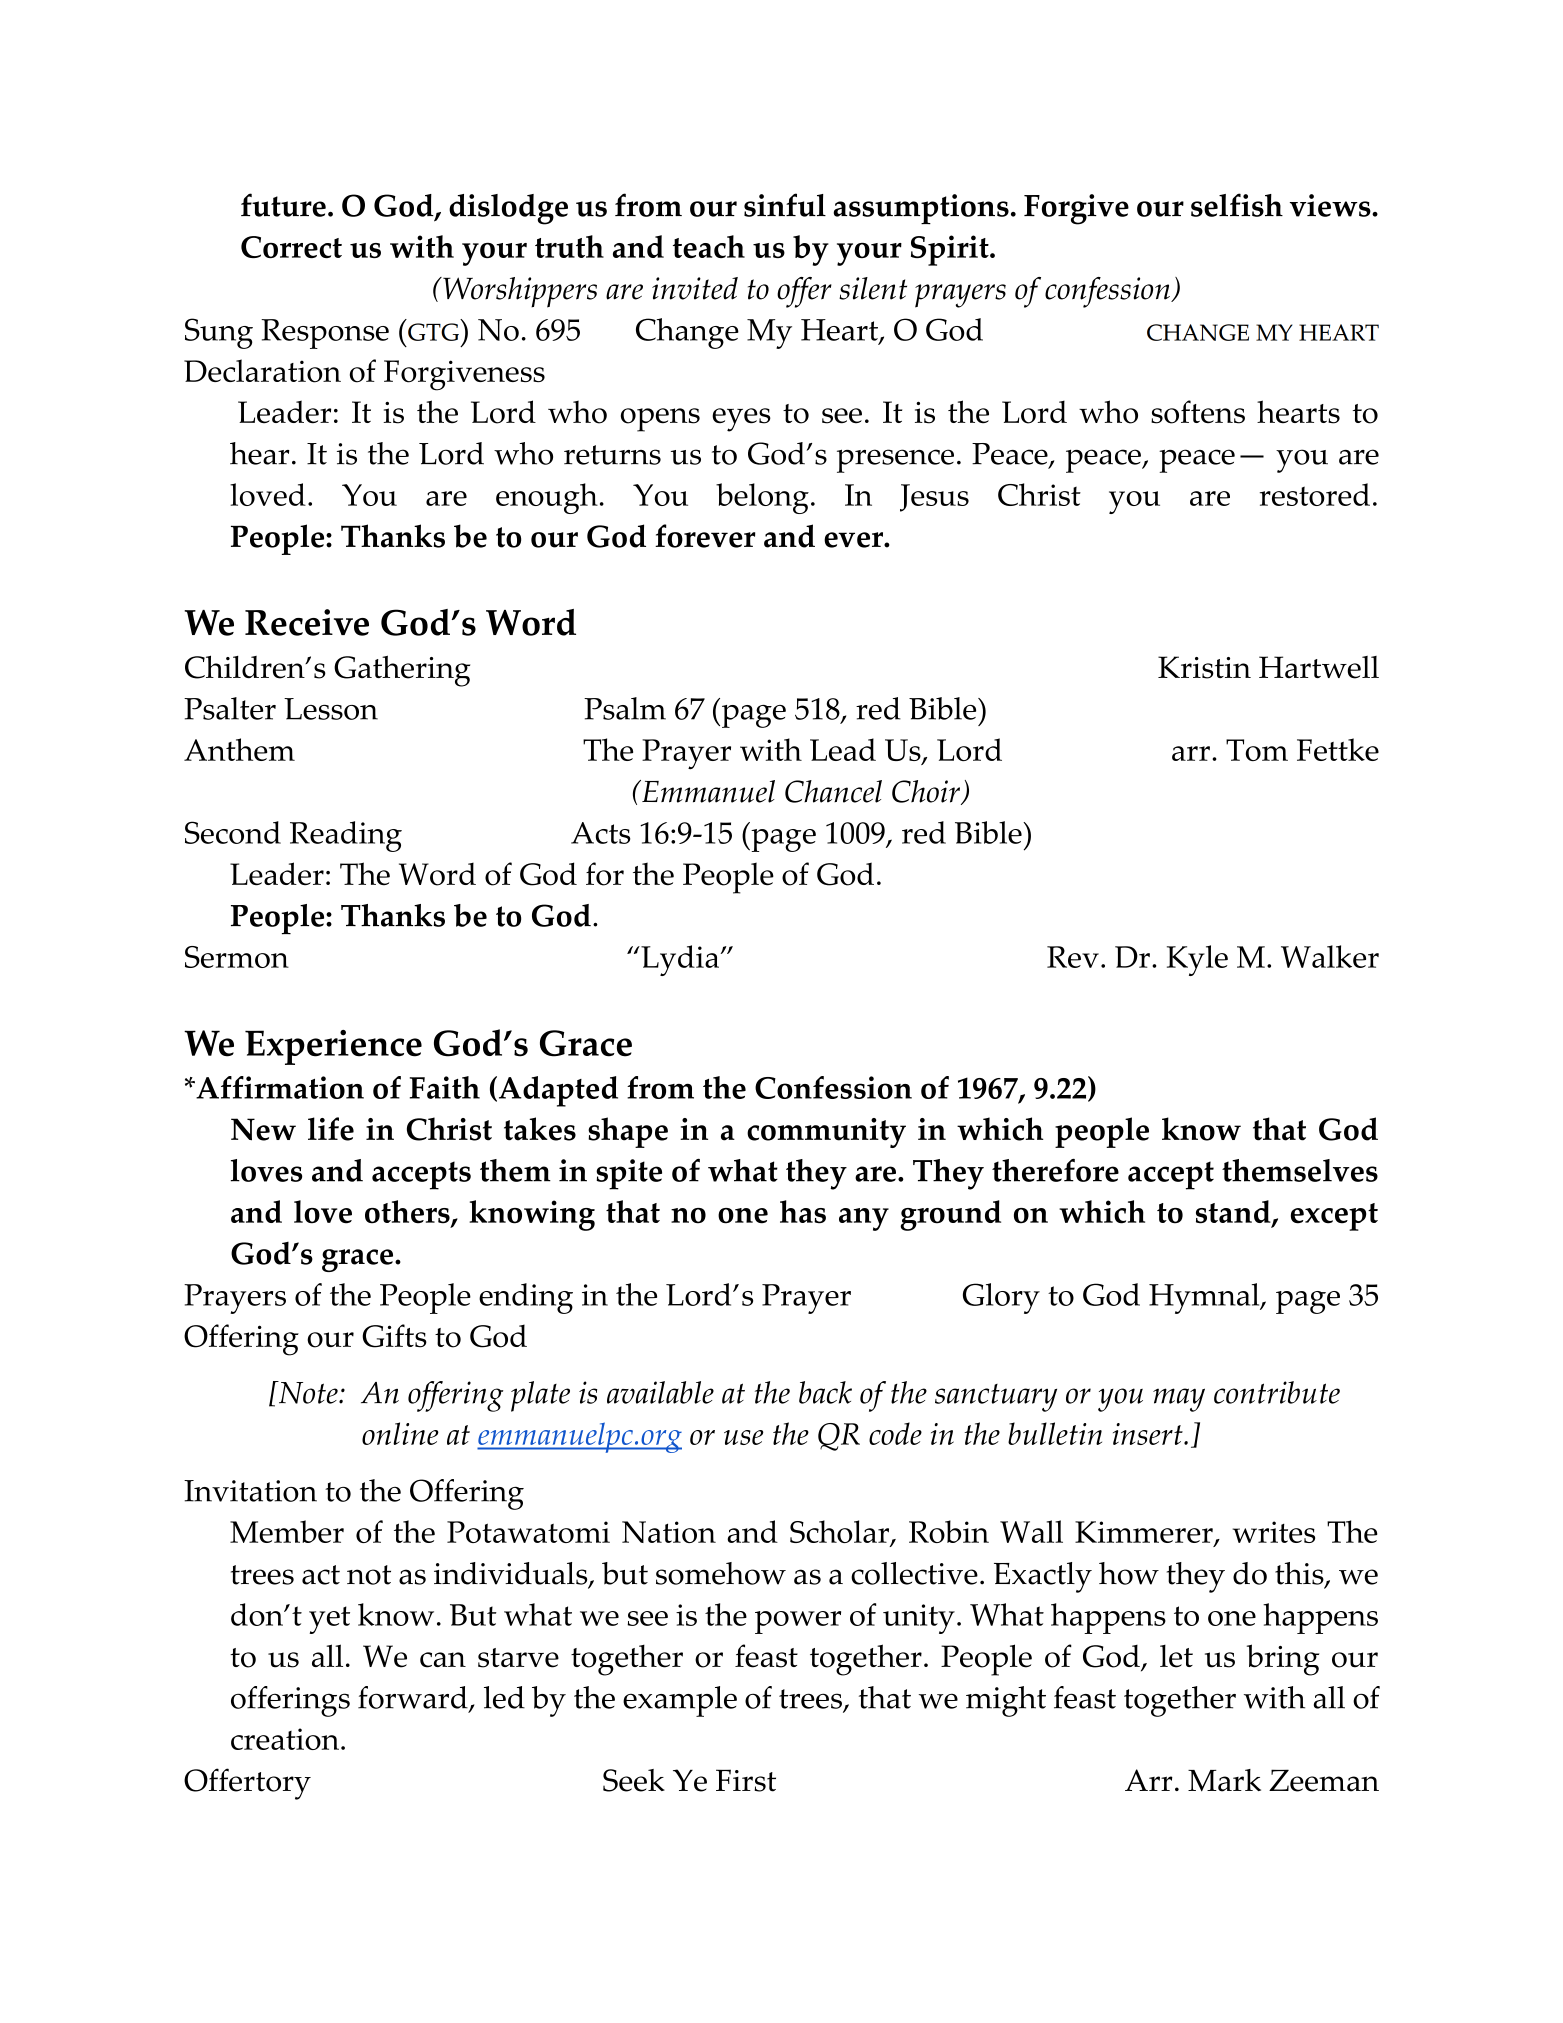 This document has height=2023, width=1563. I want to click on creation, so click(285, 1739).
